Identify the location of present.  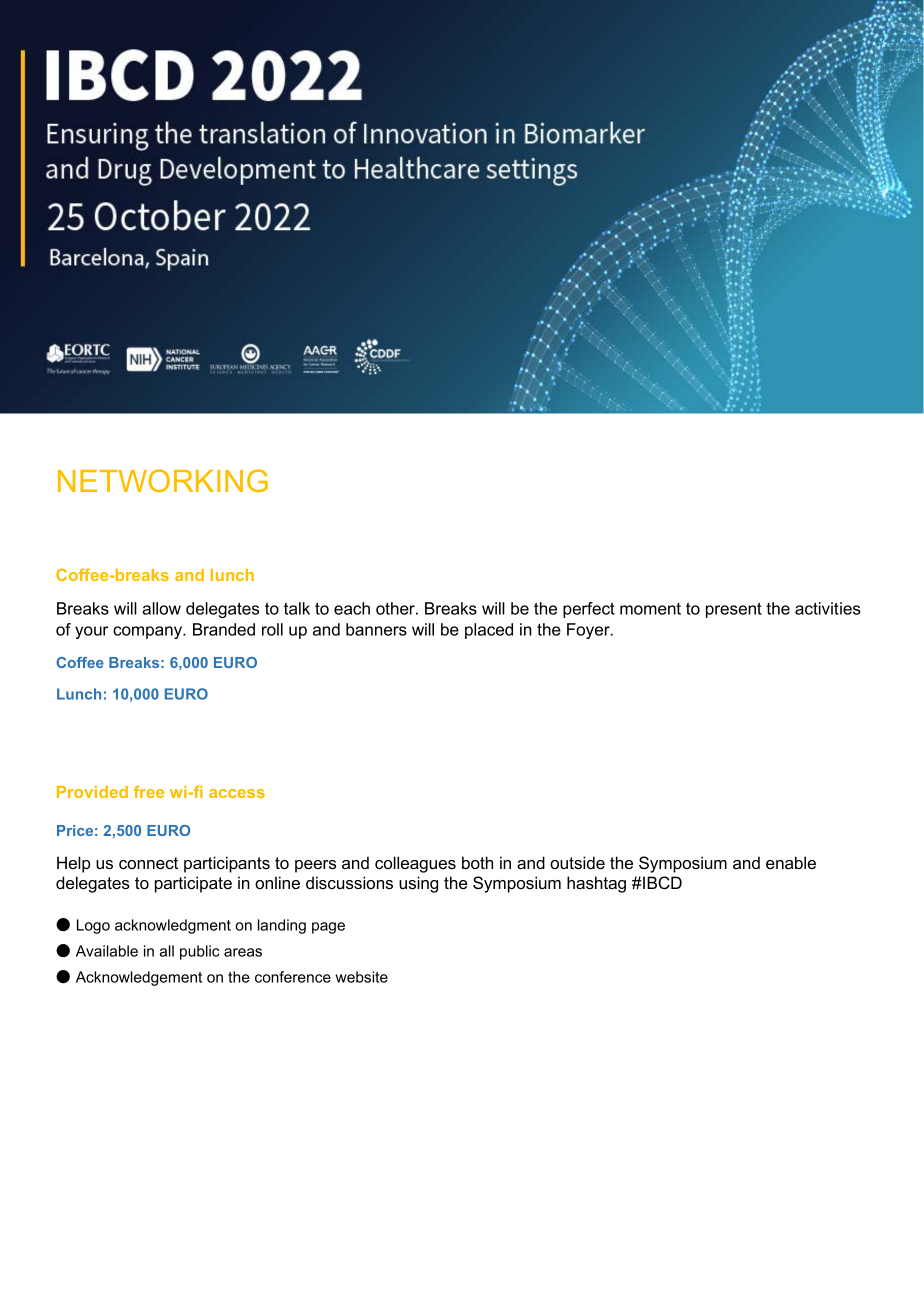
(734, 610).
